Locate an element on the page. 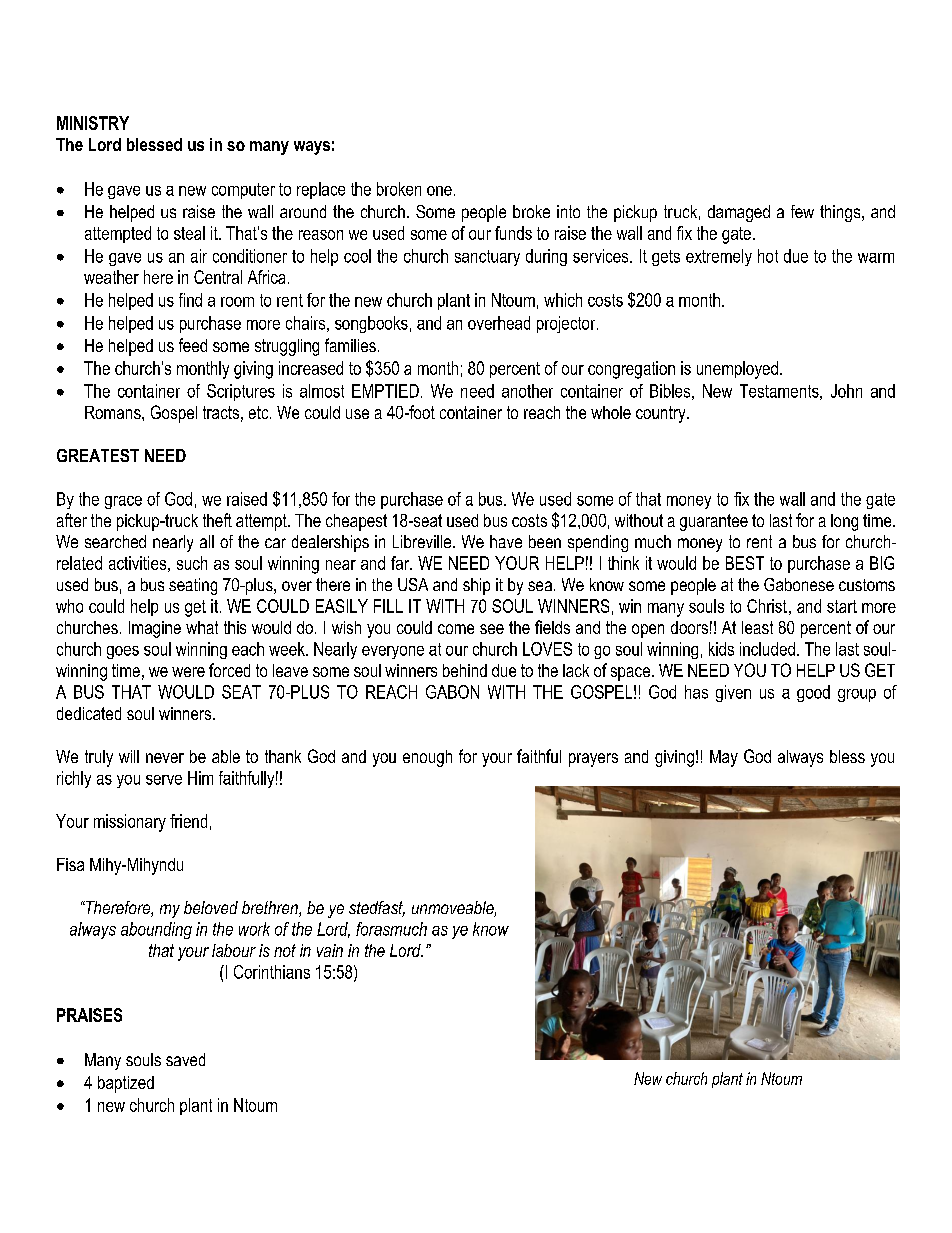 This page has width=952, height=1233. saved is located at coordinates (185, 1059).
